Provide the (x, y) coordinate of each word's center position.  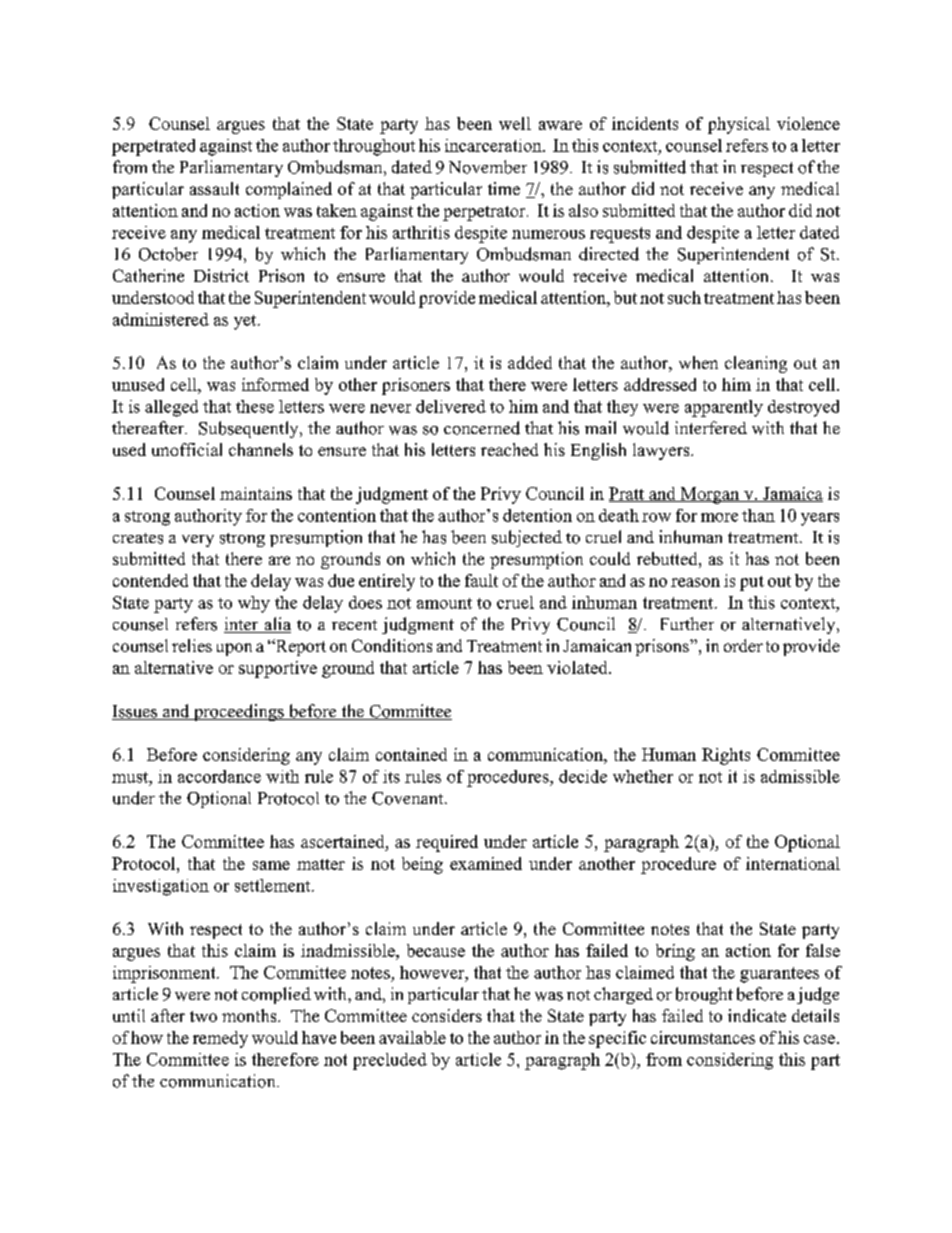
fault (481, 580)
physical (739, 125)
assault (214, 188)
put (752, 583)
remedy (220, 1039)
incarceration (494, 145)
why (254, 604)
